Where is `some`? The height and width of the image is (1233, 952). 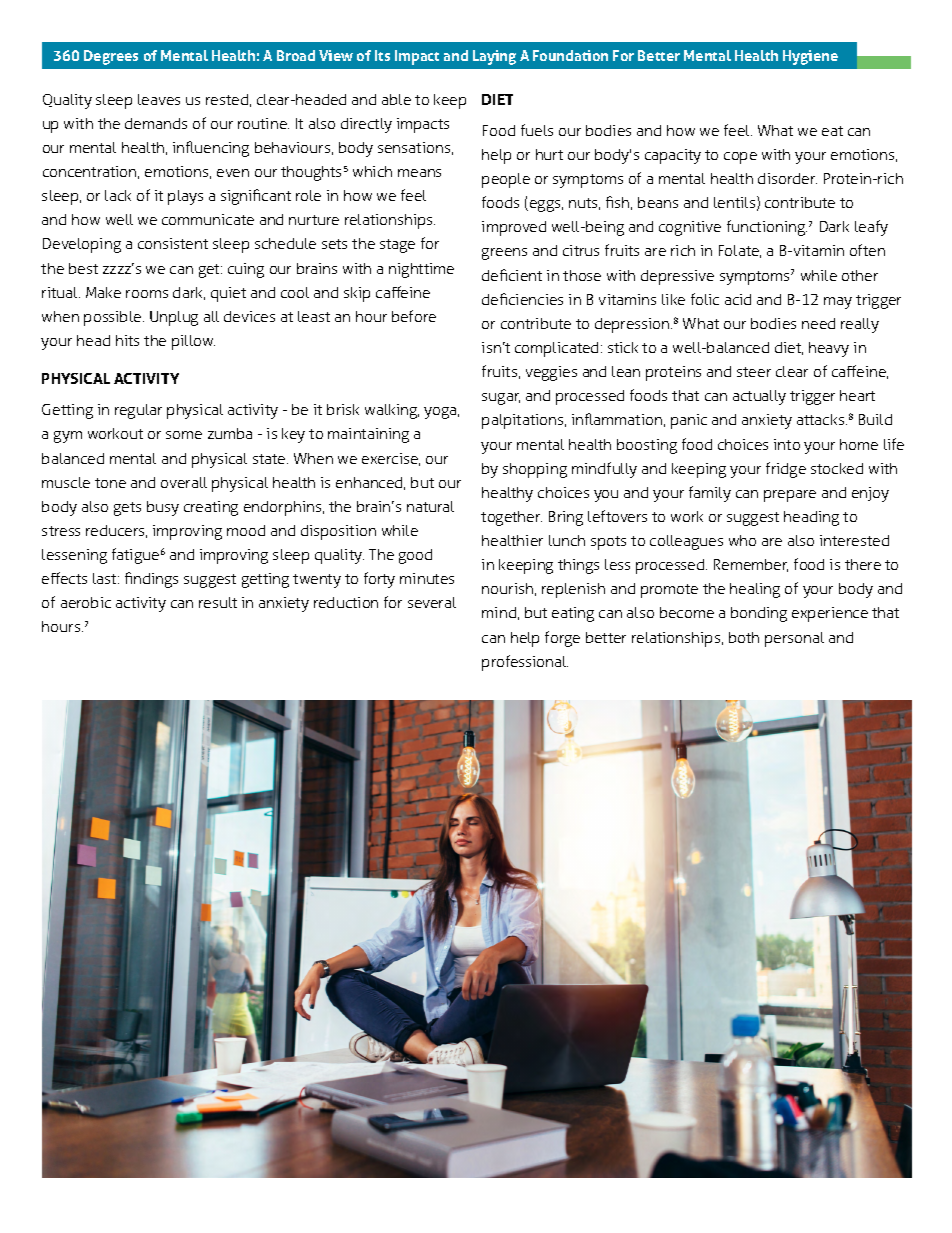 some is located at coordinates (184, 435).
